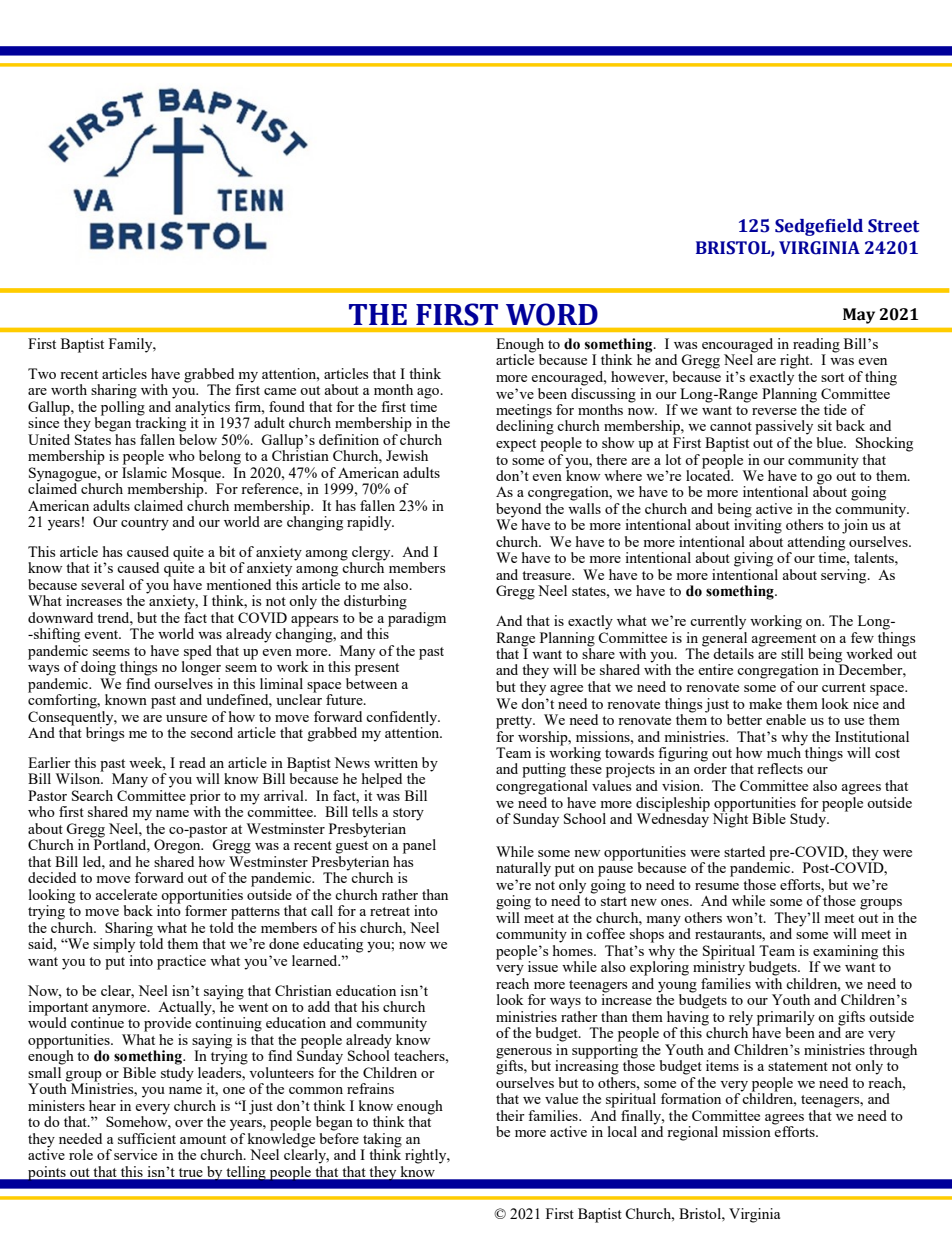  What do you see at coordinates (717, 886) in the document?
I see `resume` at bounding box center [717, 886].
